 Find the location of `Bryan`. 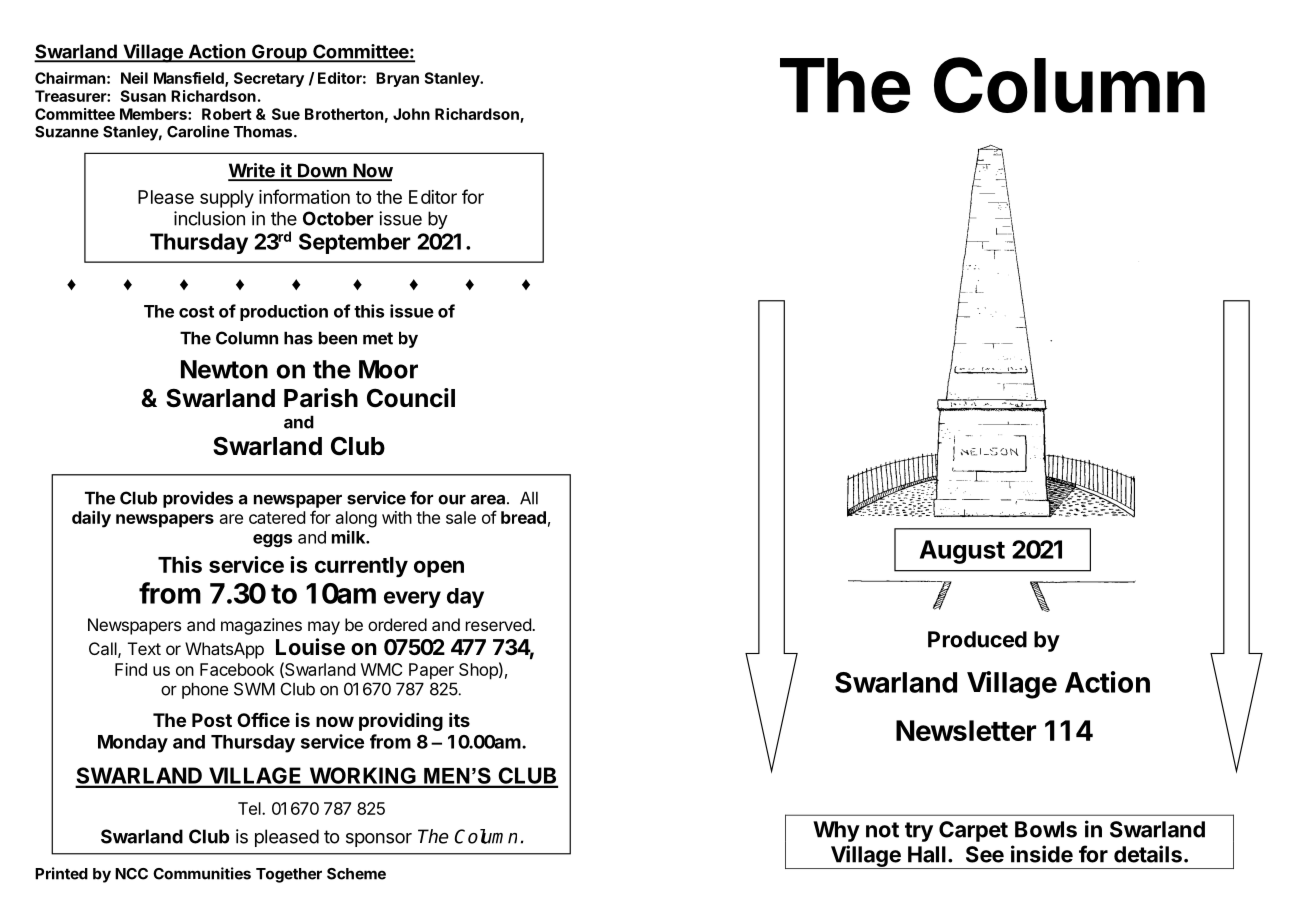

Bryan is located at coordinates (397, 79).
